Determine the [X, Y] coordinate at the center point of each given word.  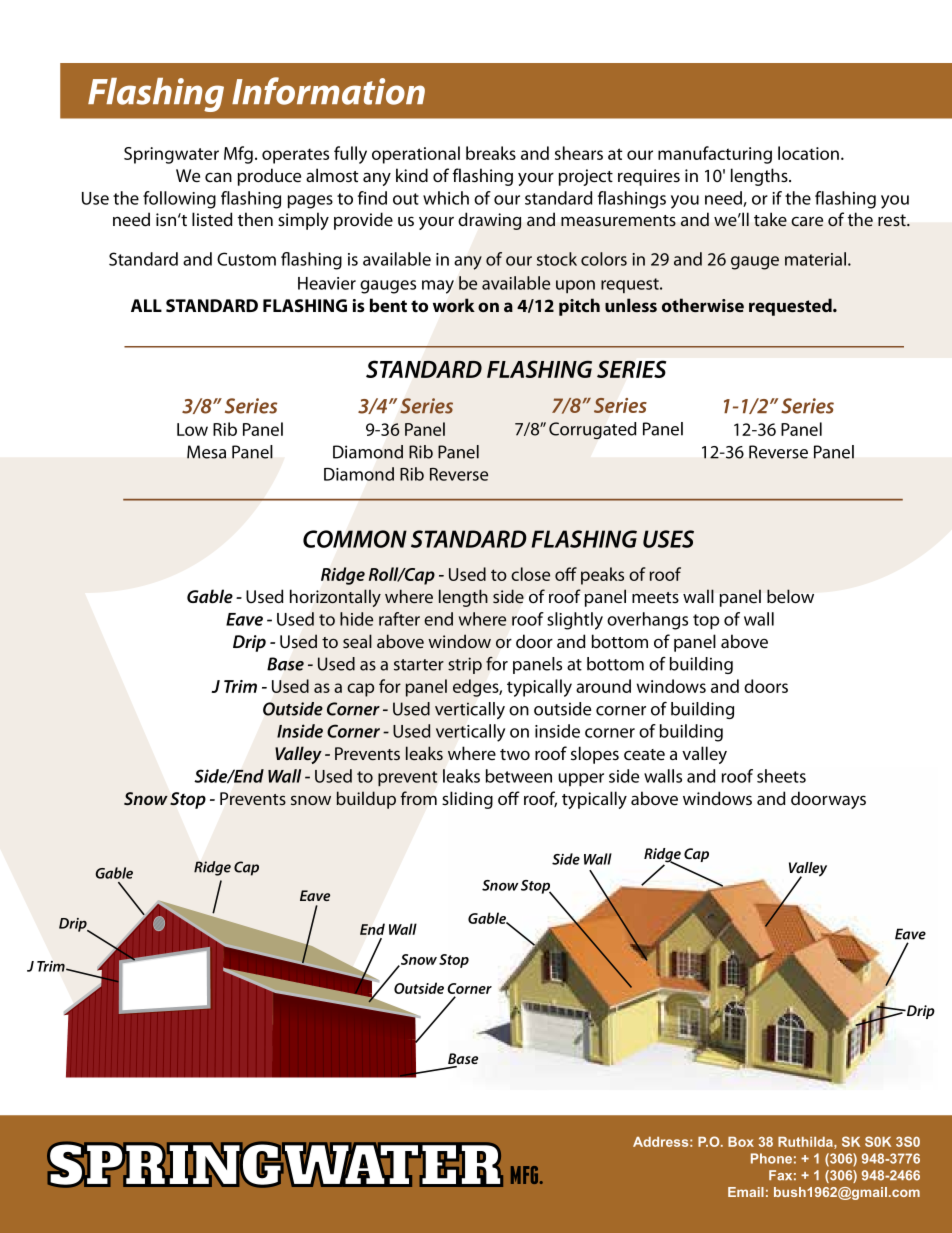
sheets [781, 776]
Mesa [206, 452]
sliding [467, 800]
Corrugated [592, 430]
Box [741, 1142]
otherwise [703, 305]
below [790, 596]
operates [295, 156]
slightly [575, 621]
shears [579, 153]
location [810, 153]
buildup [366, 800]
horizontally [335, 598]
